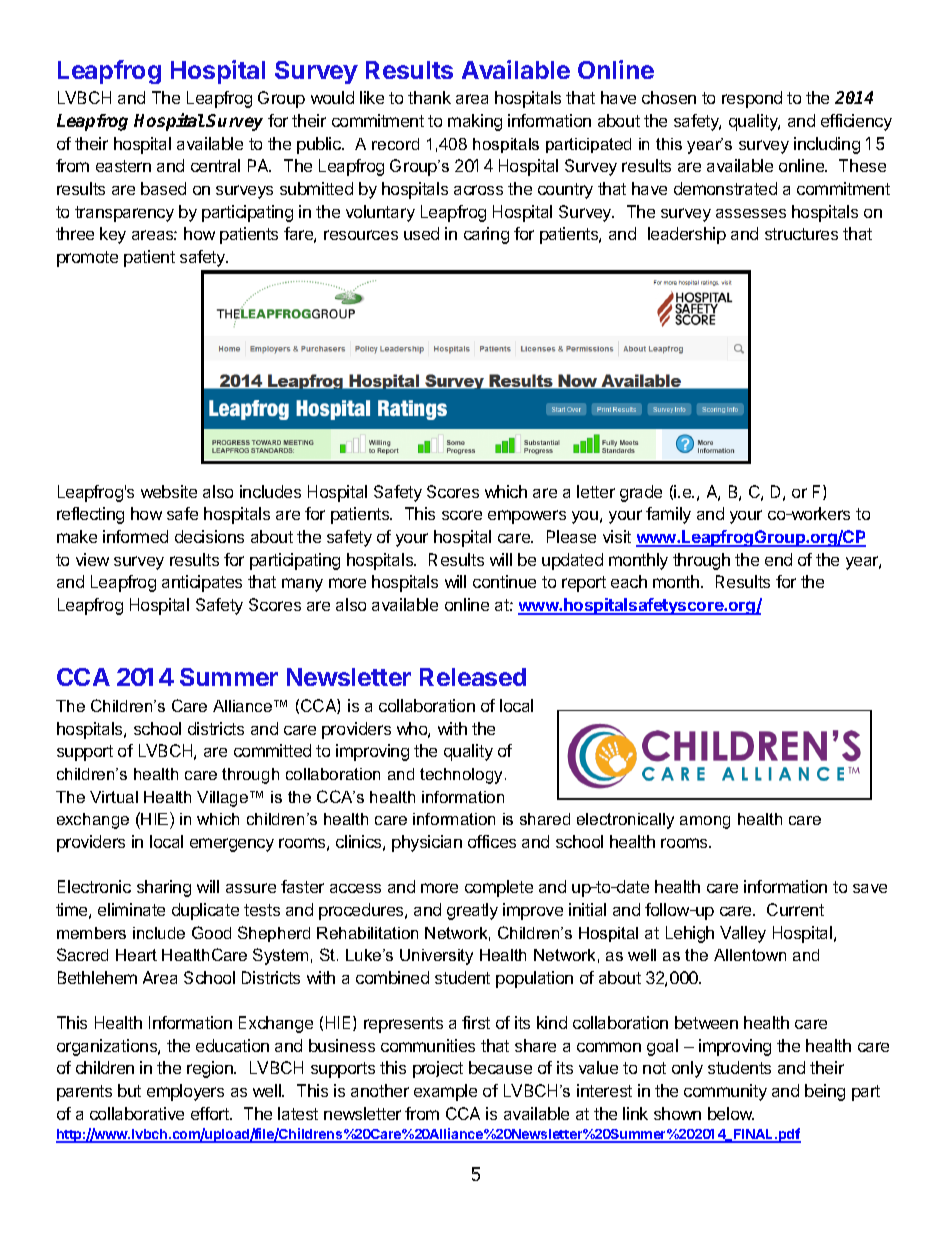 The height and width of the document is (1233, 952). What do you see at coordinates (215, 165) in the document?
I see `central` at bounding box center [215, 165].
